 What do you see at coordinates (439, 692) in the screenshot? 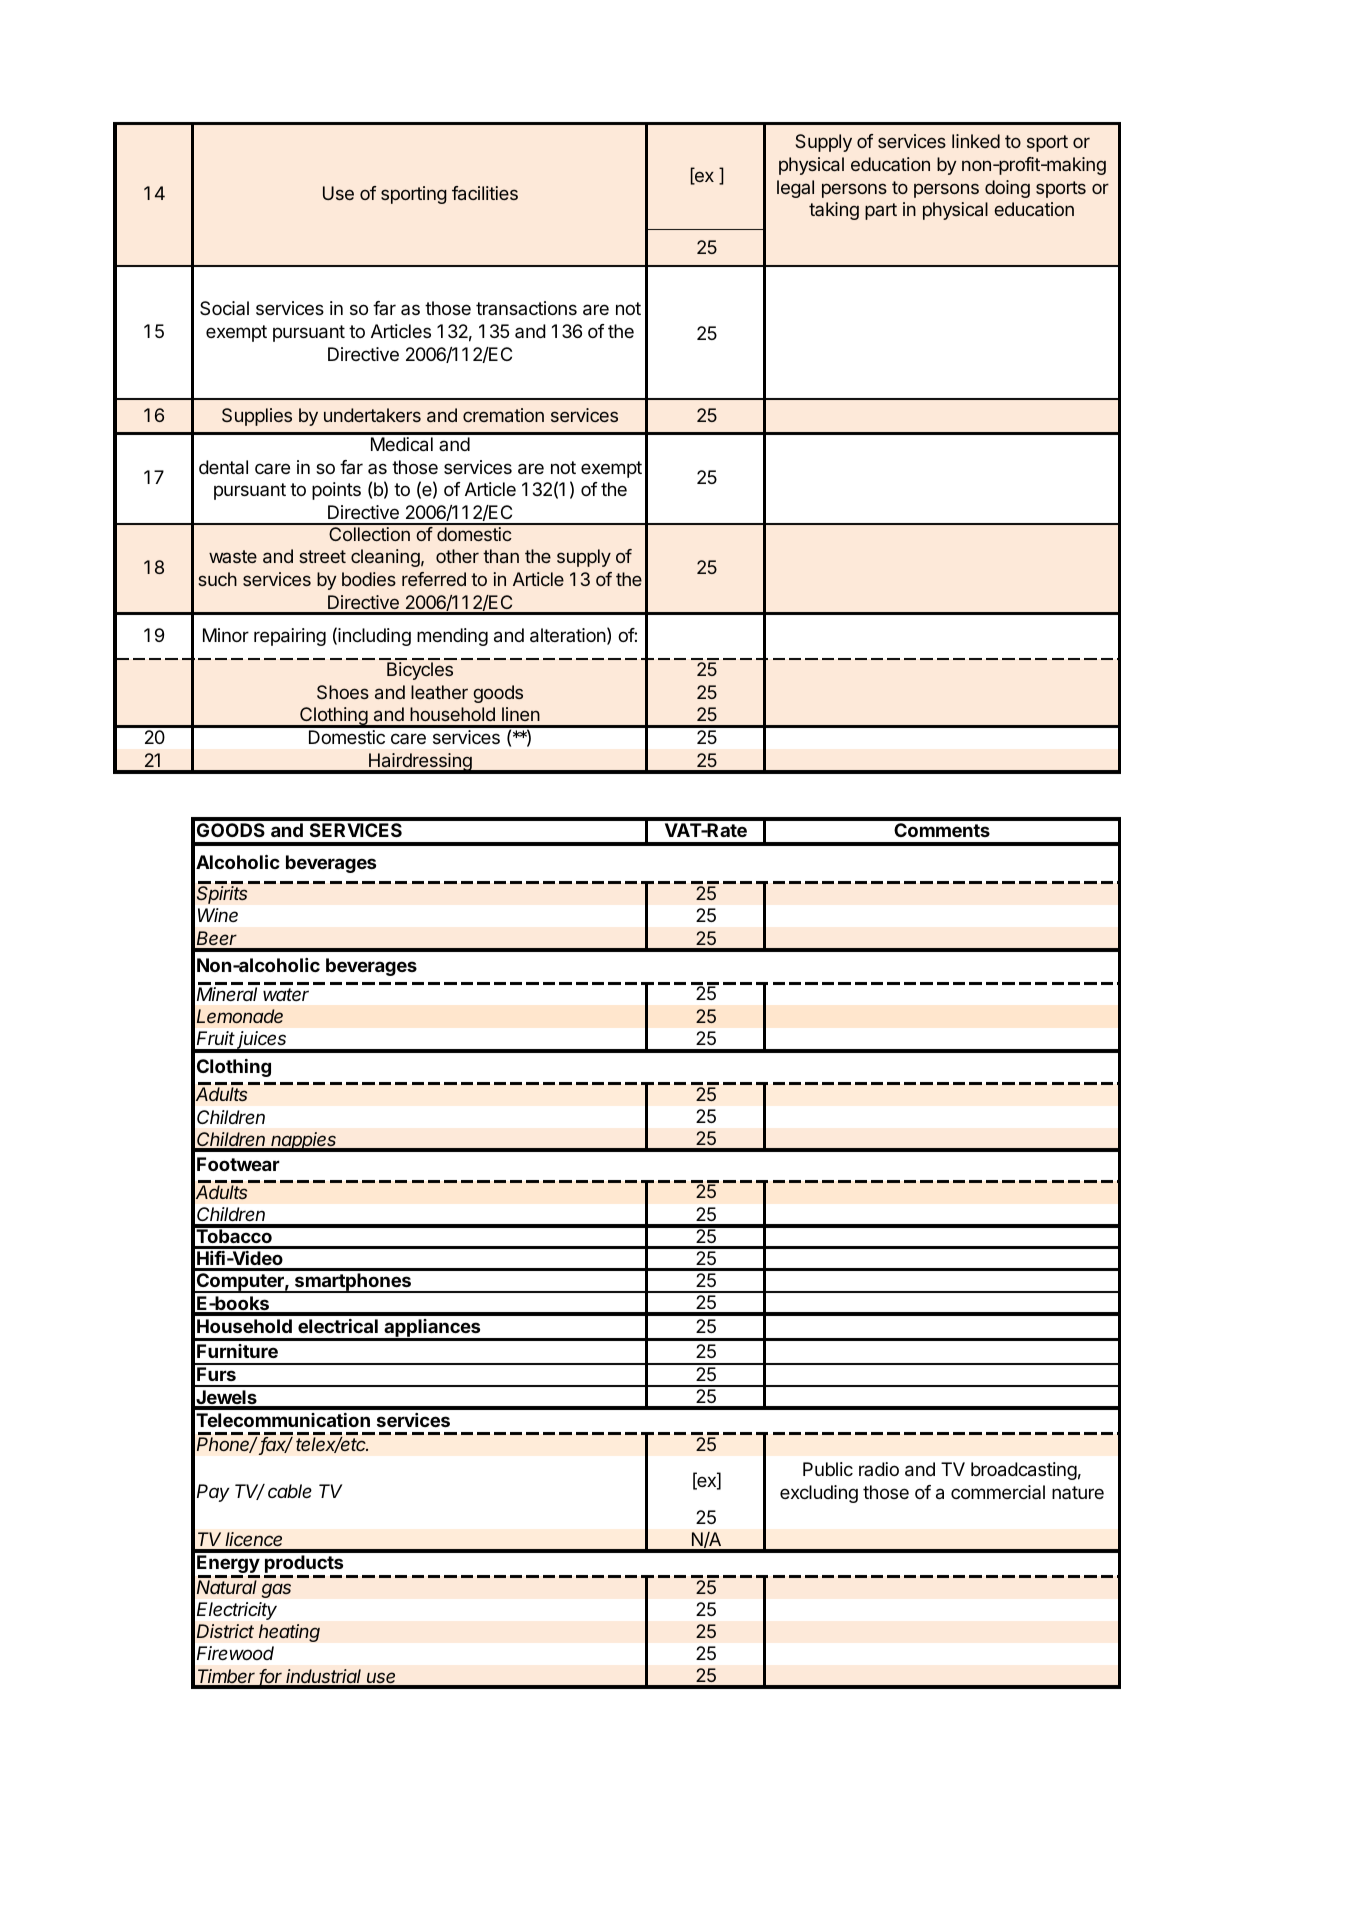
I see `leather` at bounding box center [439, 692].
